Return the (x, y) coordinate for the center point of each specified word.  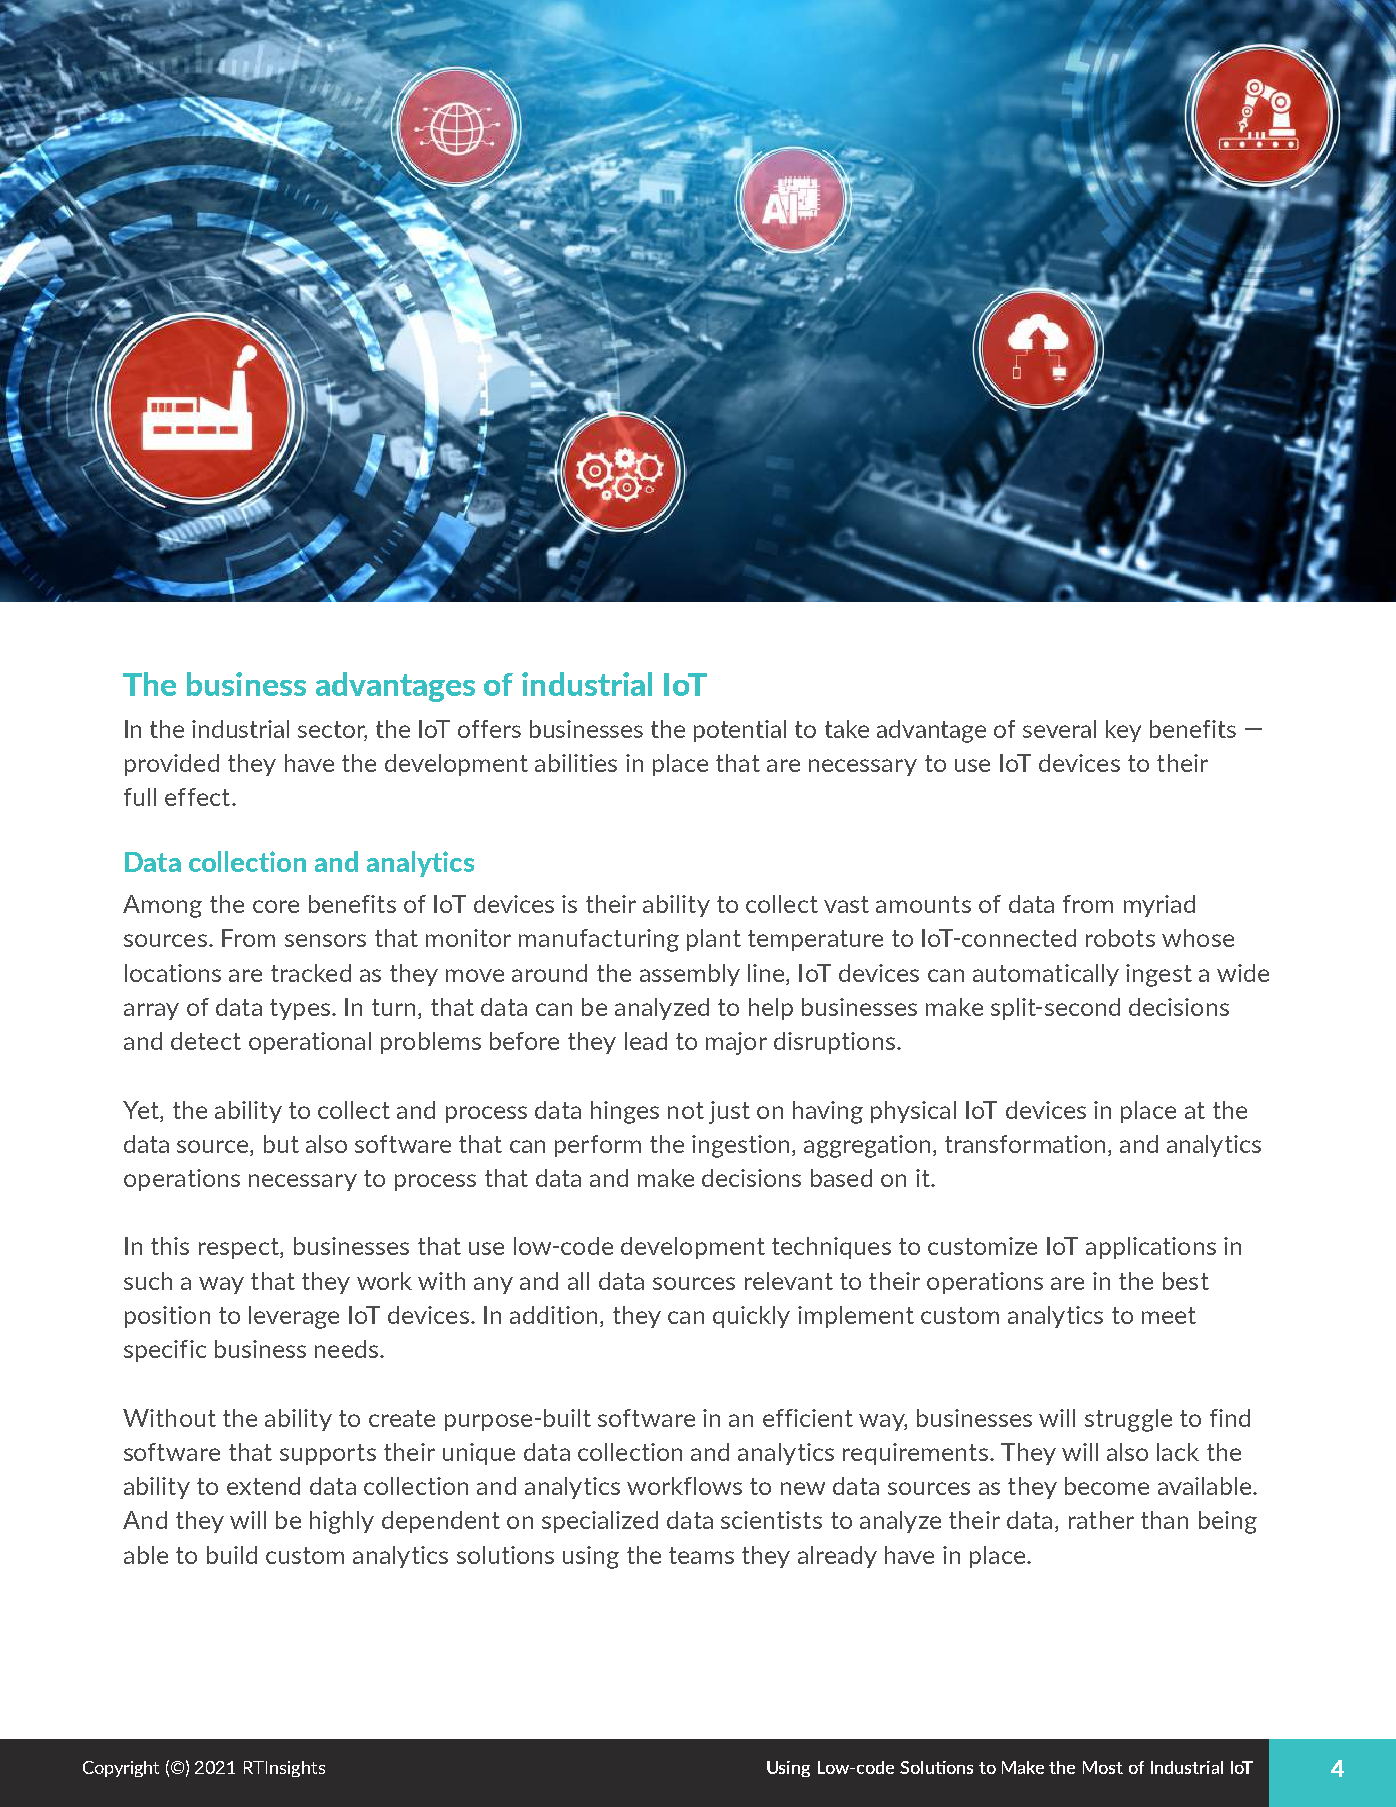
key (1123, 731)
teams (701, 1555)
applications (1151, 1248)
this (170, 1246)
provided (172, 765)
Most (1103, 1767)
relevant (789, 1281)
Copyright (121, 1769)
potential (740, 731)
